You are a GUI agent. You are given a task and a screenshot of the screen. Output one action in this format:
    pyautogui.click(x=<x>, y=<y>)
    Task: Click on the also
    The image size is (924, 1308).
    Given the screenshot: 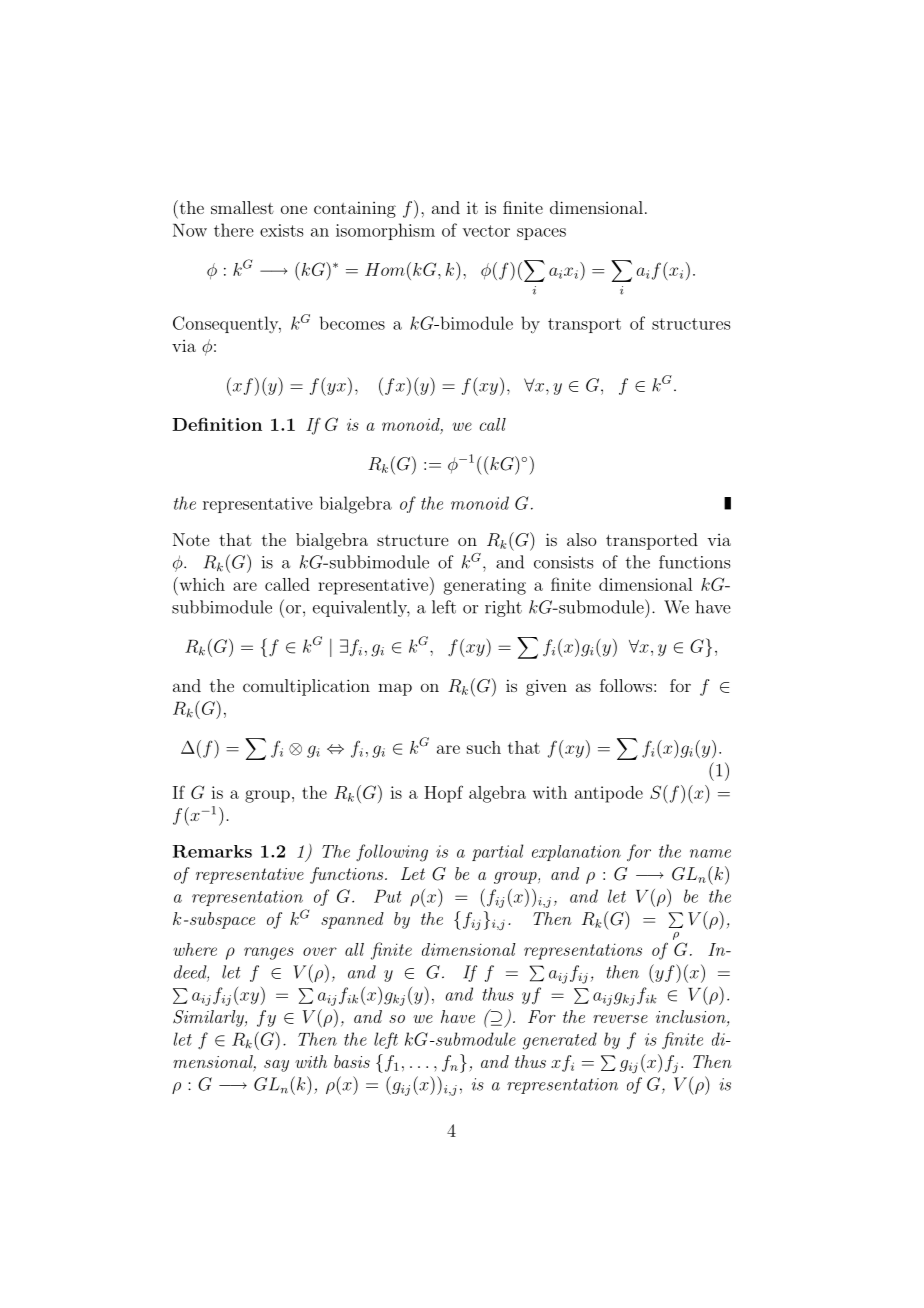 What is the action you would take?
    pyautogui.click(x=581, y=539)
